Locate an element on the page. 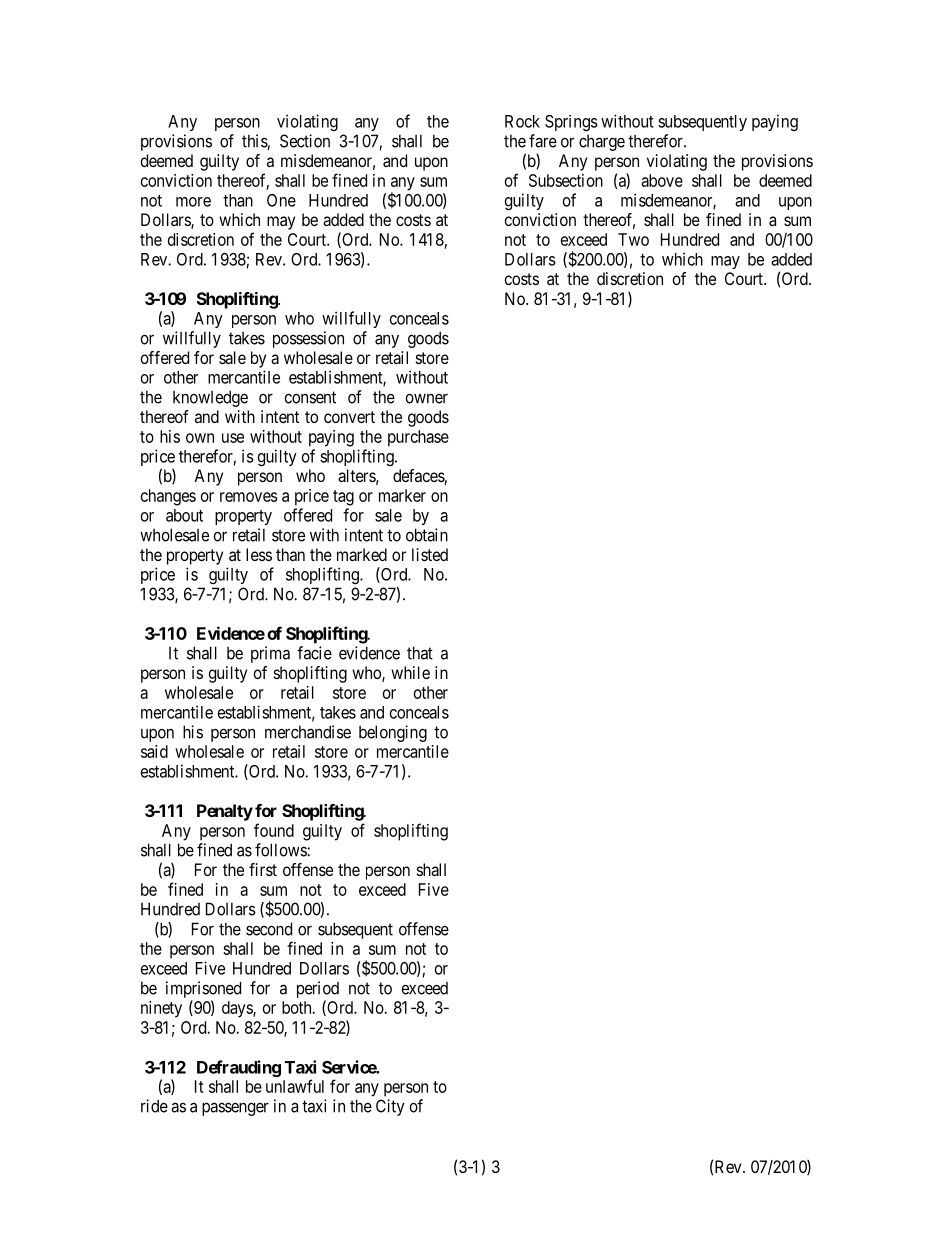 The width and height of the image is (952, 1233). while is located at coordinates (410, 672).
